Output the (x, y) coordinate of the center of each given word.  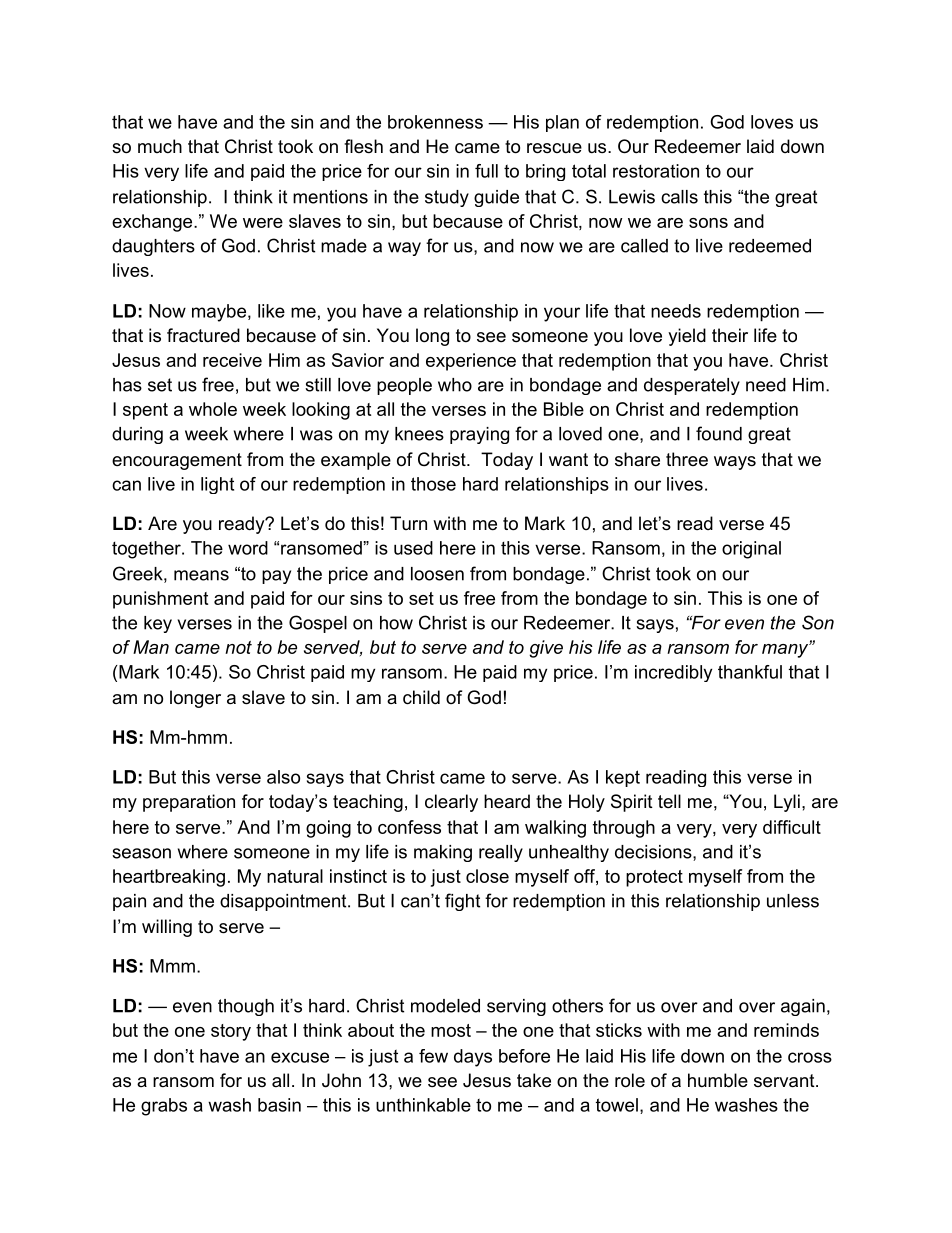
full (486, 171)
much (160, 146)
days (473, 1058)
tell (669, 801)
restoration (656, 171)
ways (735, 463)
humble (718, 1080)
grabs (164, 1107)
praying (479, 435)
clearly (451, 803)
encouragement (177, 461)
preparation (189, 803)
